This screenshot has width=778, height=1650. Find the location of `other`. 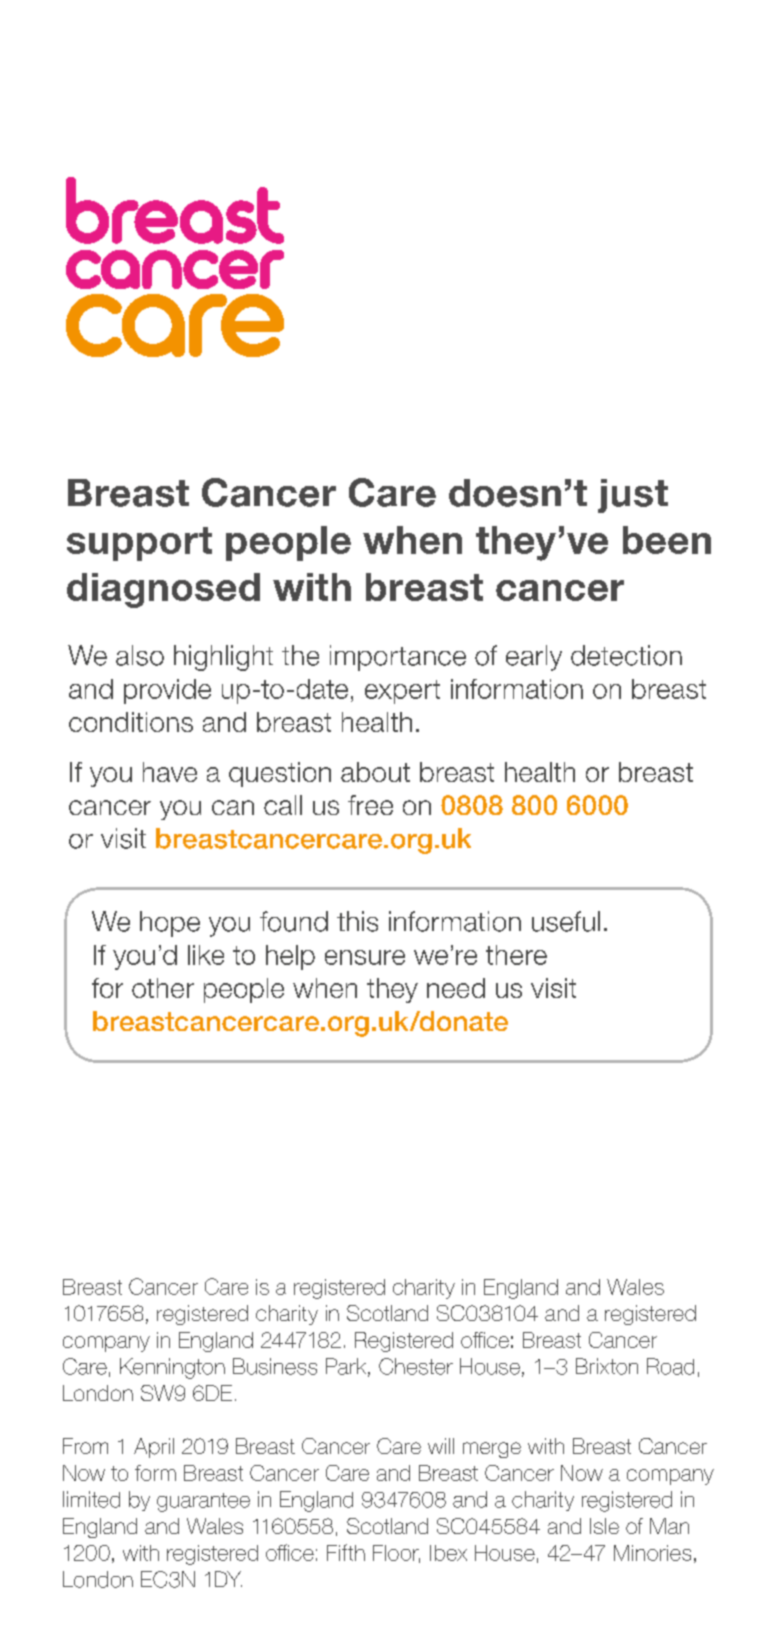

other is located at coordinates (163, 988).
